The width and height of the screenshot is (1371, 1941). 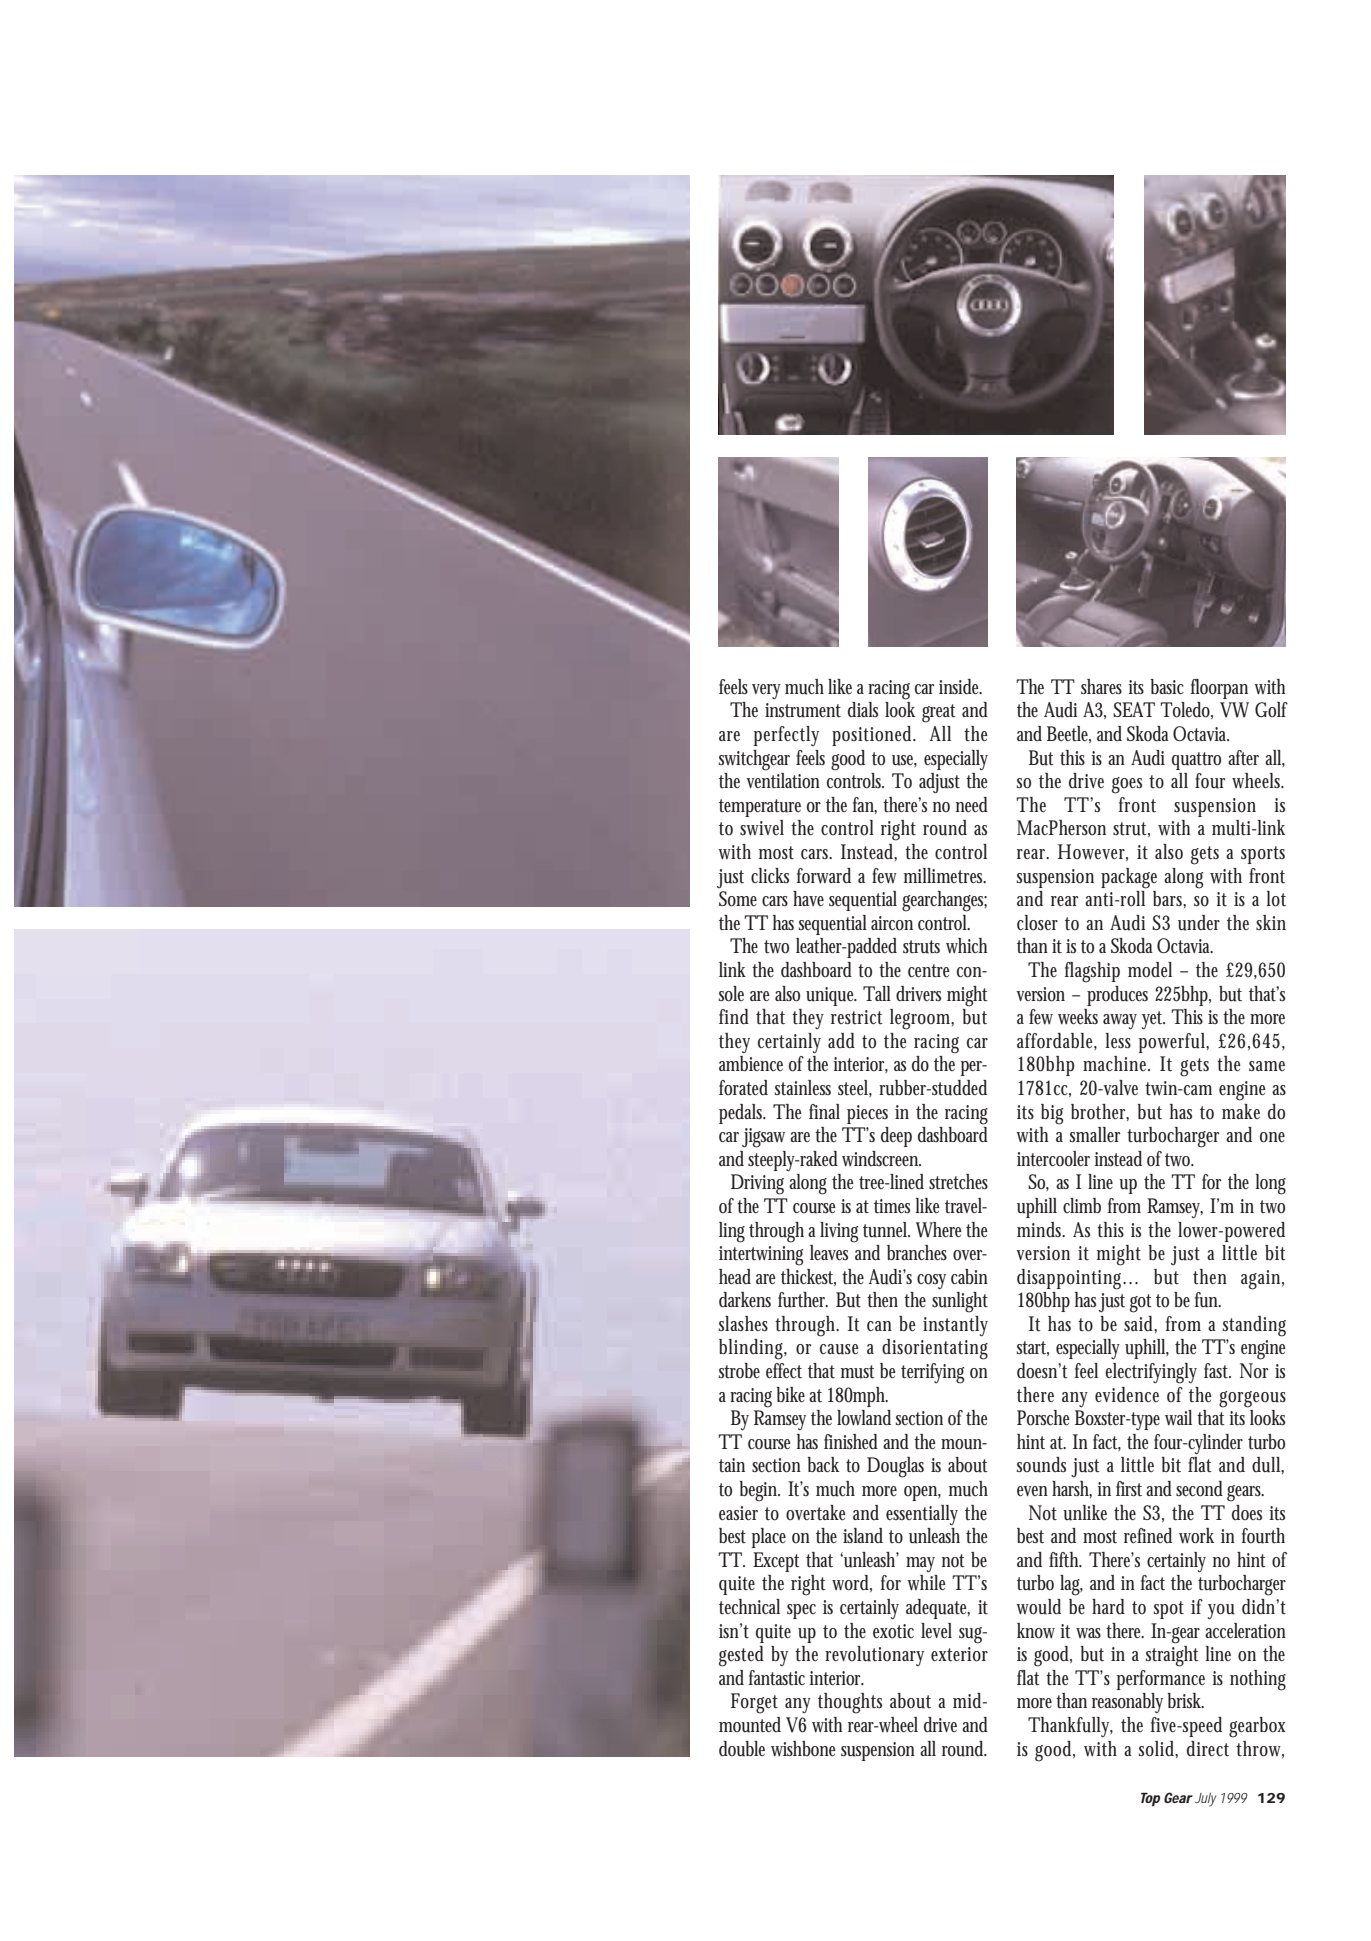 What do you see at coordinates (1208, 1300) in the screenshot?
I see `fun` at bounding box center [1208, 1300].
